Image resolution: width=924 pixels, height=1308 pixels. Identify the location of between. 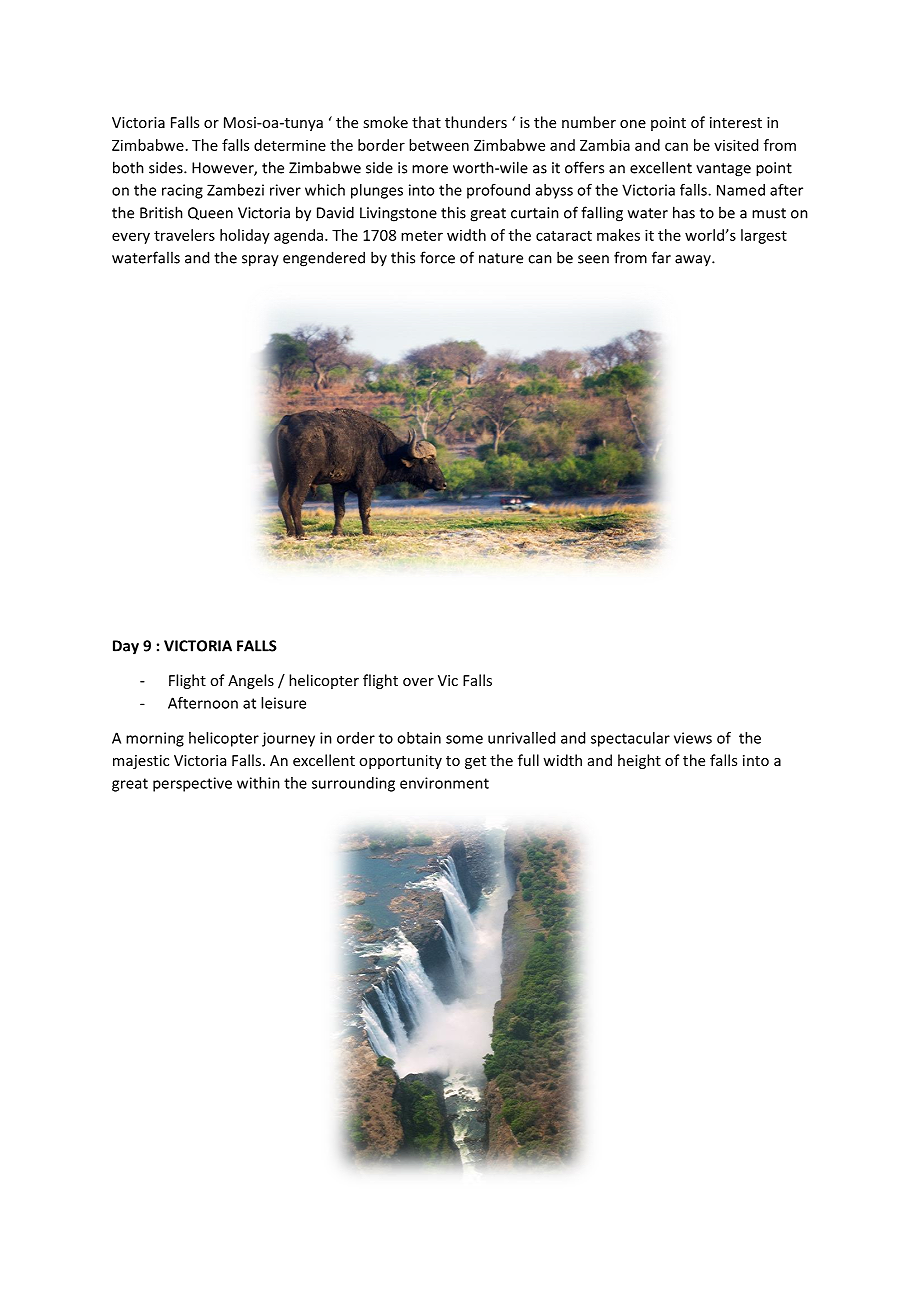
(439, 145).
